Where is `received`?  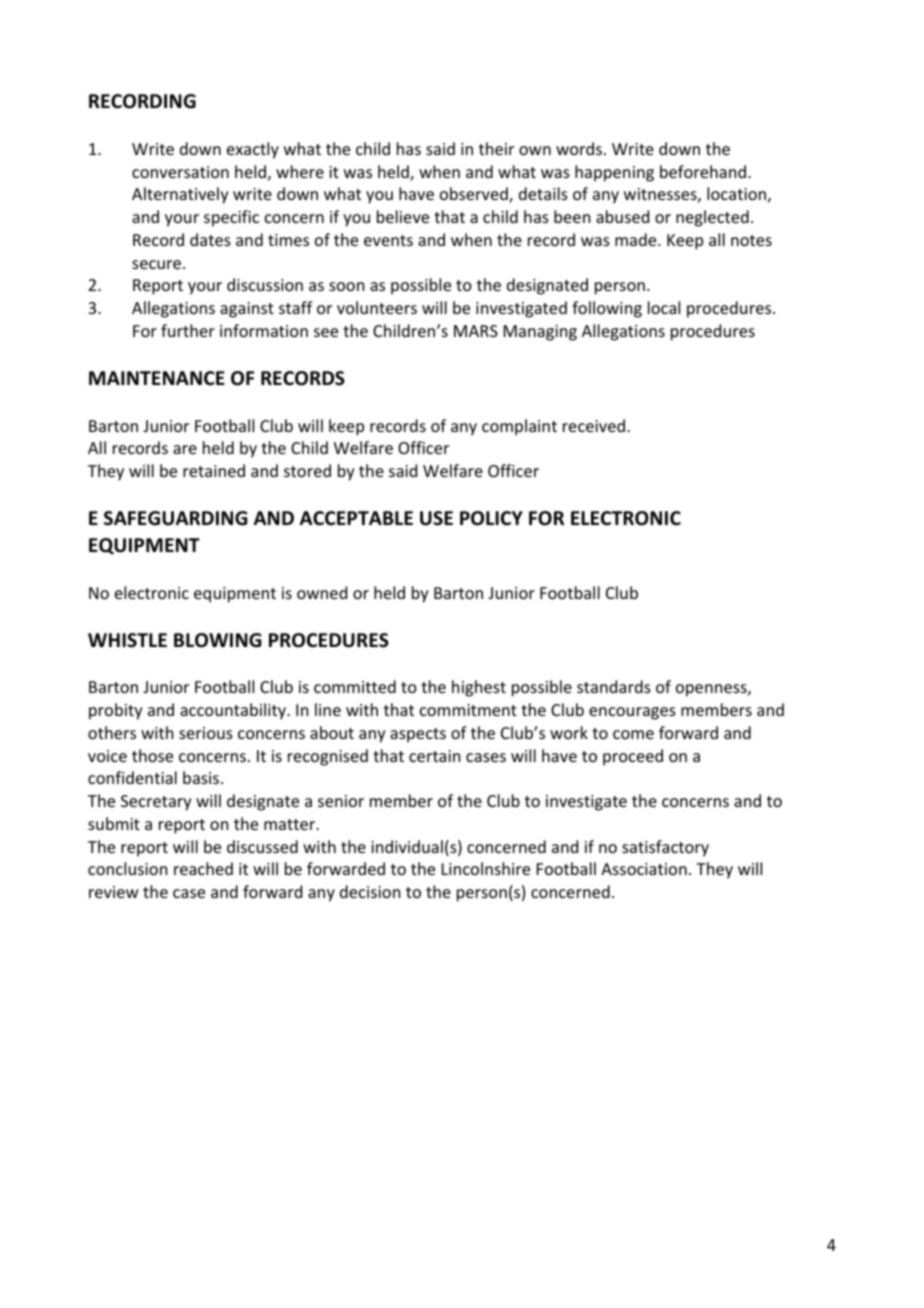 received is located at coordinates (594, 425).
